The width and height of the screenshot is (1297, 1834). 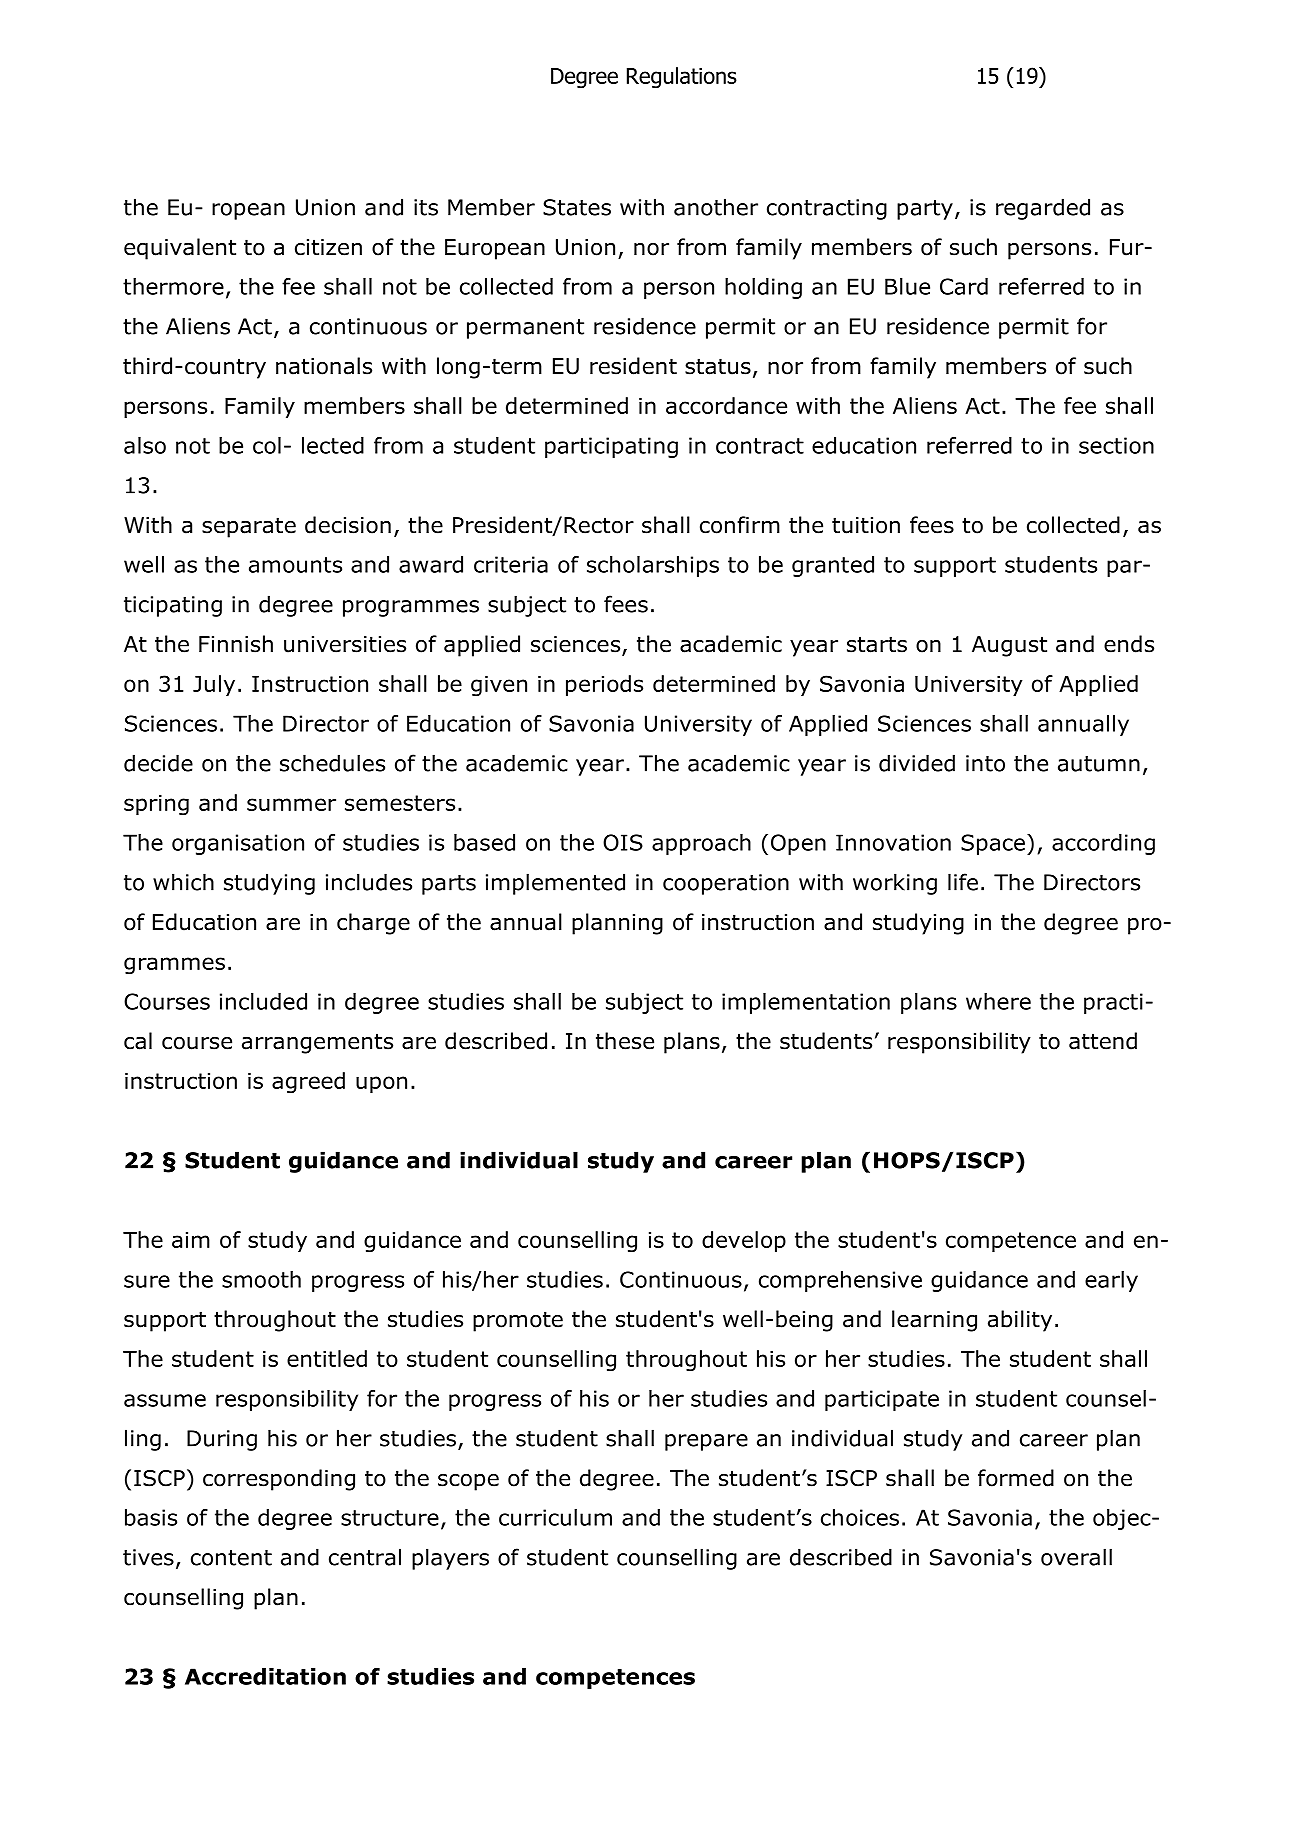 What do you see at coordinates (625, 1041) in the screenshot?
I see `these` at bounding box center [625, 1041].
